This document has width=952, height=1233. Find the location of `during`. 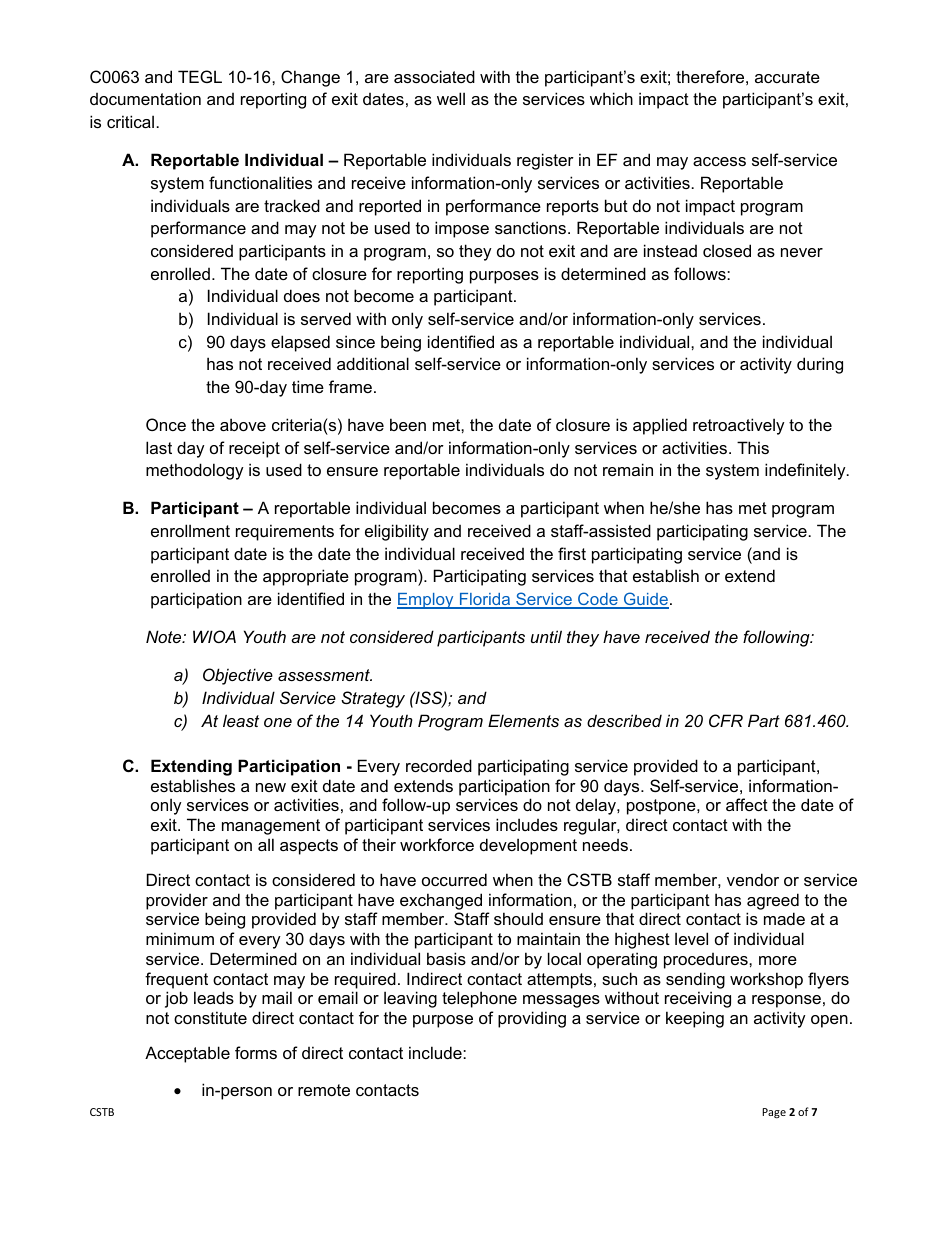

during is located at coordinates (820, 365).
